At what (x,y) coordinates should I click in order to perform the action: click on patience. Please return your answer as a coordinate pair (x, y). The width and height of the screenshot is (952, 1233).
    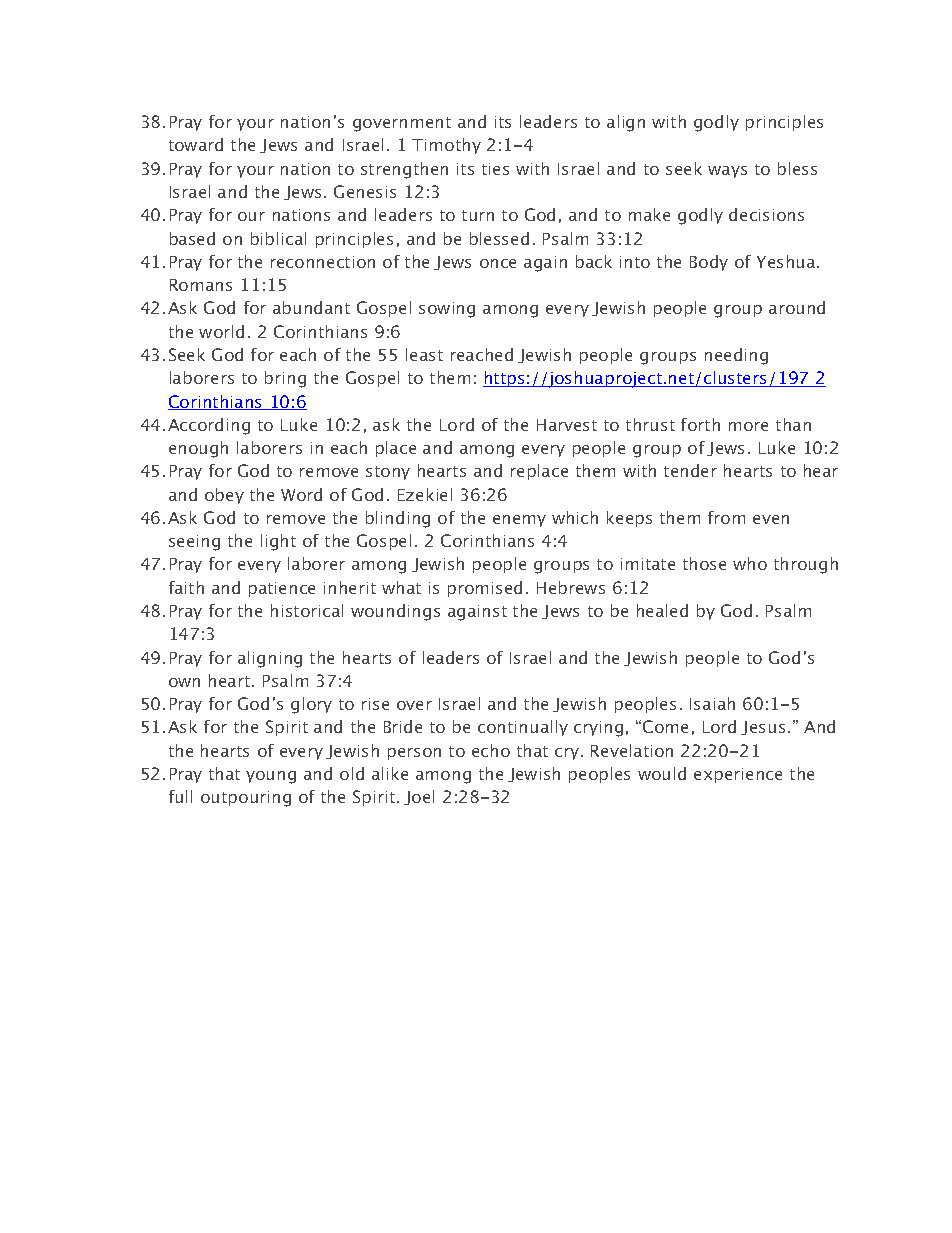
    Looking at the image, I should click on (282, 589).
